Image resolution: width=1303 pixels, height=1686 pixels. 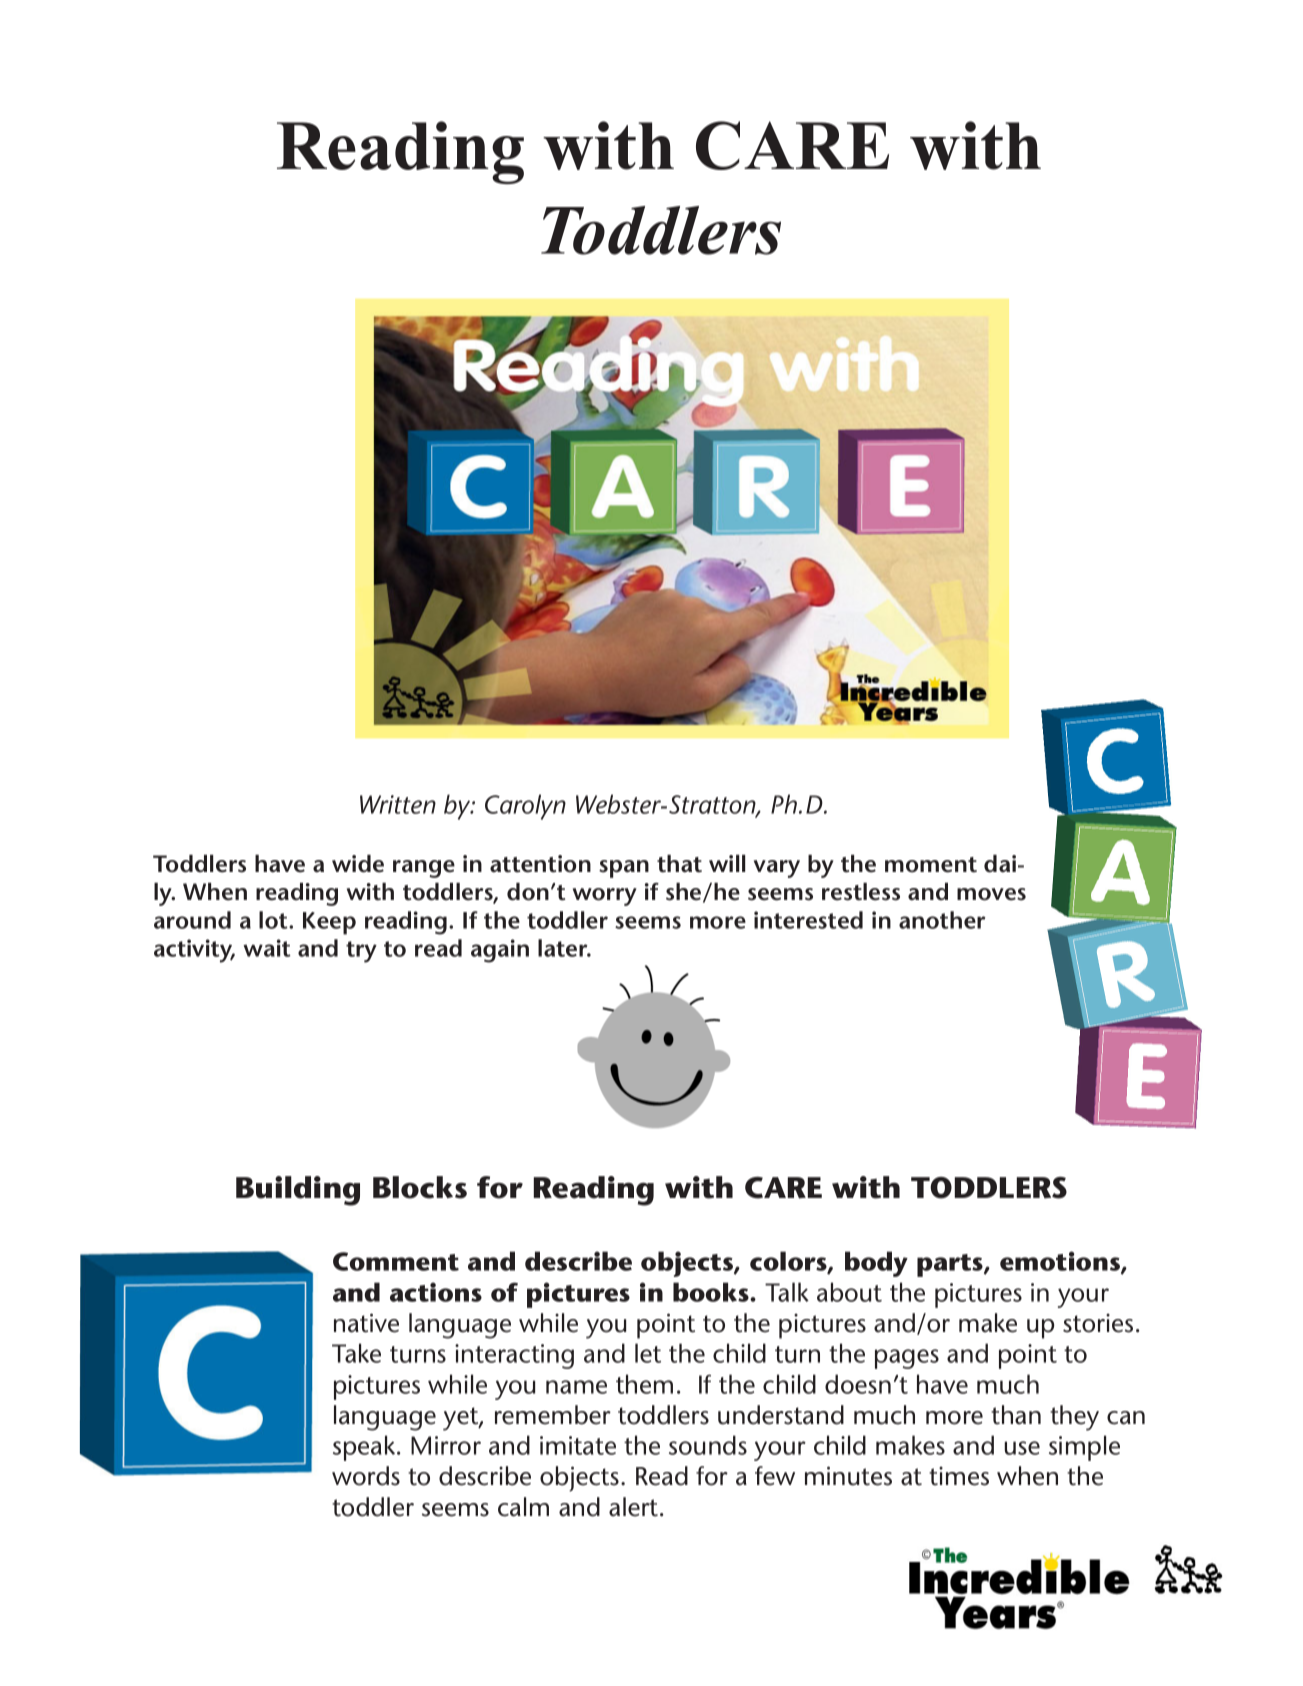 I want to click on times, so click(x=959, y=1476).
